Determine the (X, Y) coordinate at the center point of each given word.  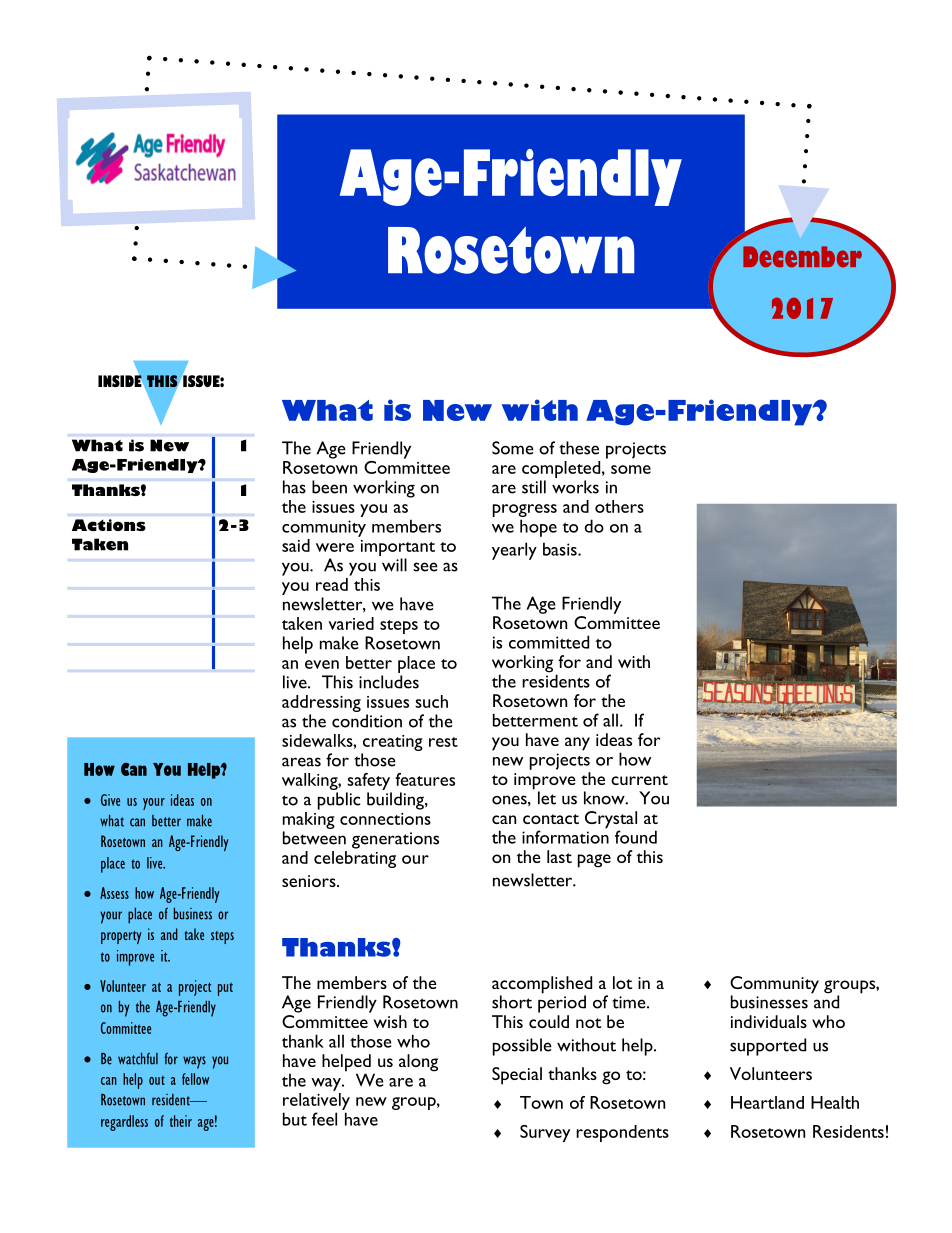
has (294, 487)
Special (517, 1076)
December (802, 257)
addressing (321, 705)
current (639, 780)
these (579, 448)
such (431, 701)
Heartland (767, 1102)
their (181, 1121)
